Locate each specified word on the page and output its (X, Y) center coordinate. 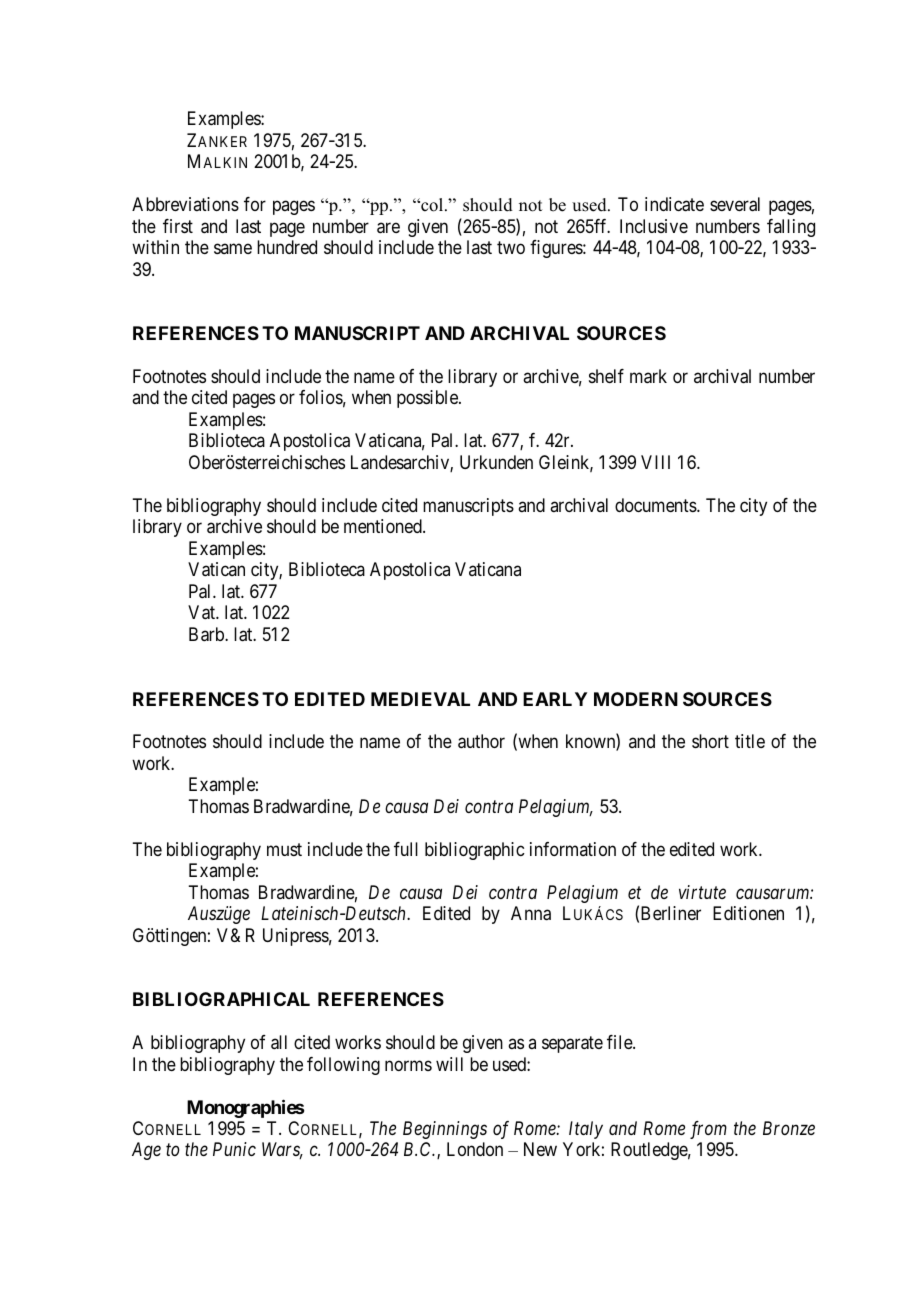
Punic (234, 1149)
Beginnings (445, 1130)
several (735, 204)
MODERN (636, 699)
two (511, 247)
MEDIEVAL (420, 699)
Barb (207, 634)
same (233, 249)
